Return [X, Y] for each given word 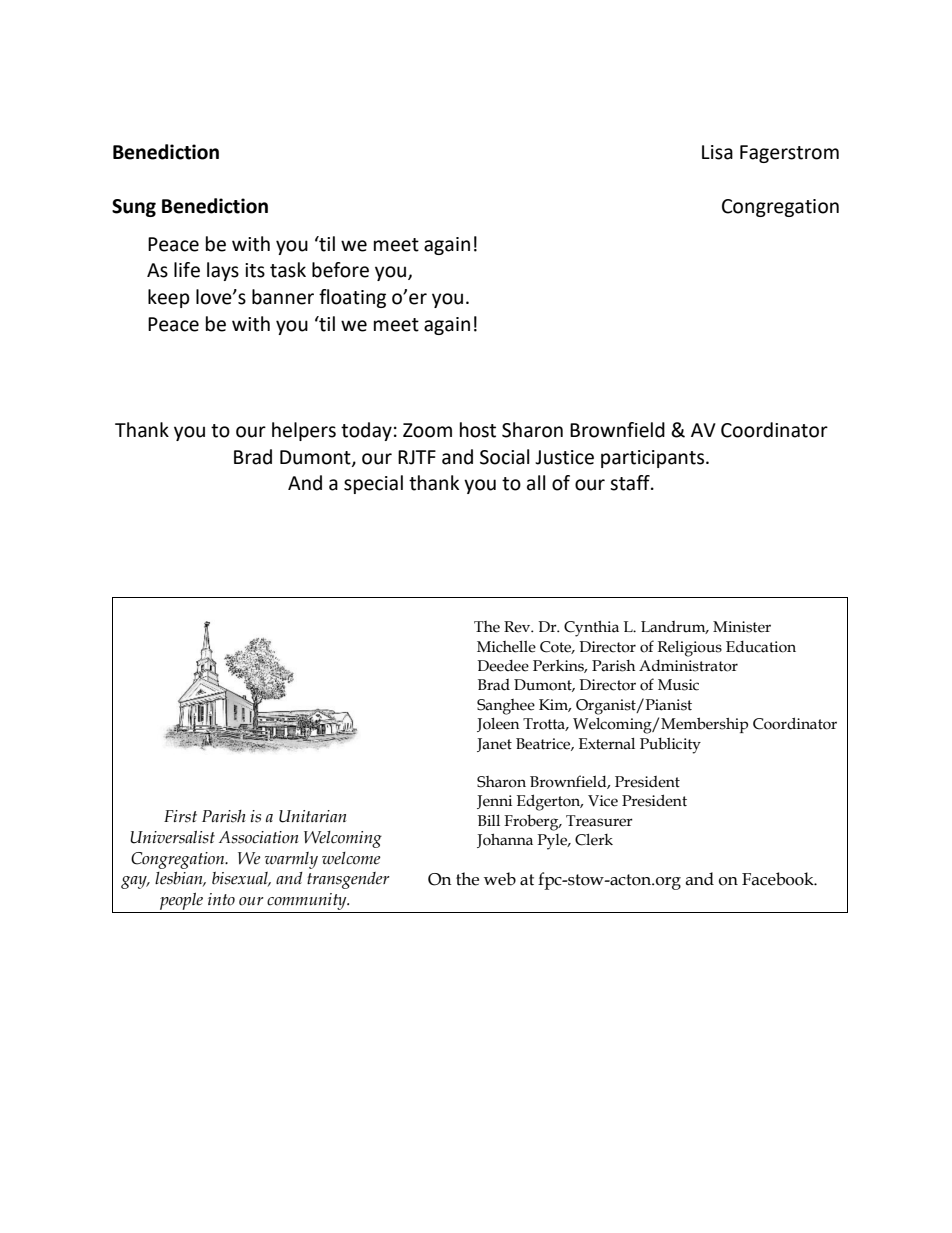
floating [352, 298]
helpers [304, 431]
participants [654, 459]
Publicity [670, 745]
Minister [742, 627]
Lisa [717, 152]
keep [169, 298]
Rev [518, 627]
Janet [494, 745]
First [180, 816]
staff [631, 483]
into [221, 899]
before [340, 270]
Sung [134, 208]
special [373, 484]
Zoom [427, 430]
